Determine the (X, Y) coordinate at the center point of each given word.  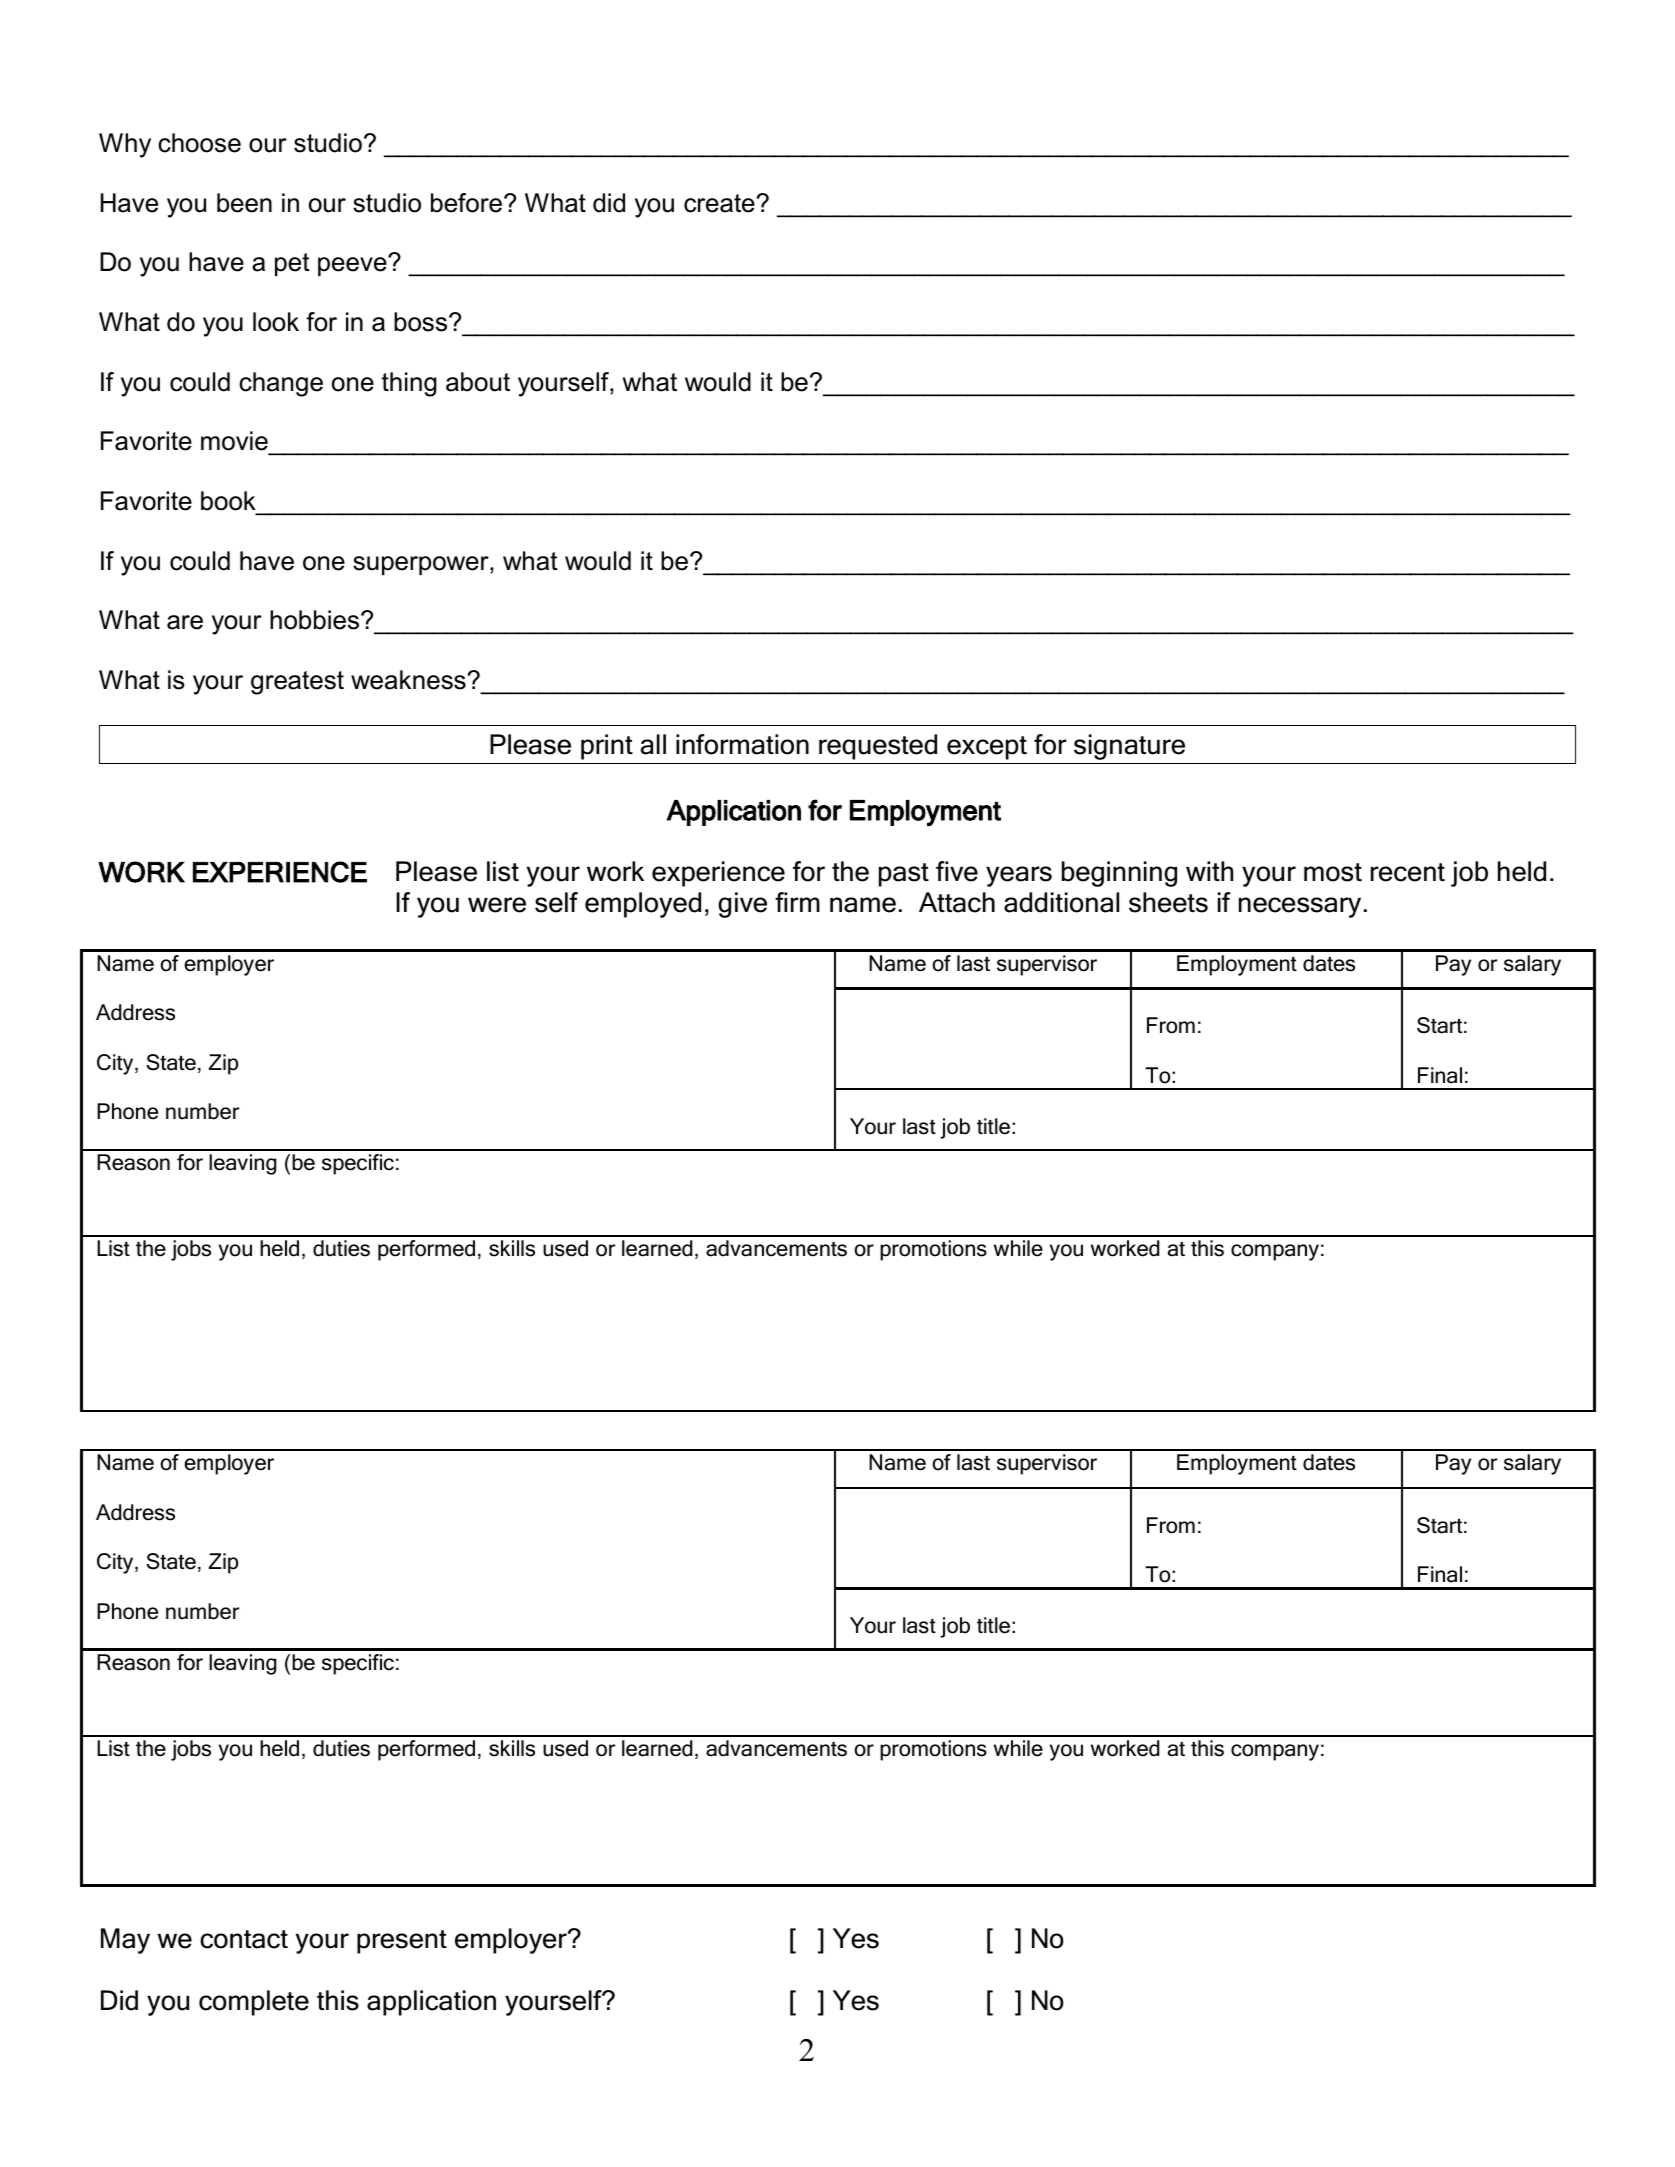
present (402, 1942)
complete (254, 2003)
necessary (1300, 907)
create (719, 203)
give (742, 905)
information (742, 744)
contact (244, 1939)
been (244, 203)
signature (1129, 747)
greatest (297, 683)
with (1209, 871)
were (497, 905)
